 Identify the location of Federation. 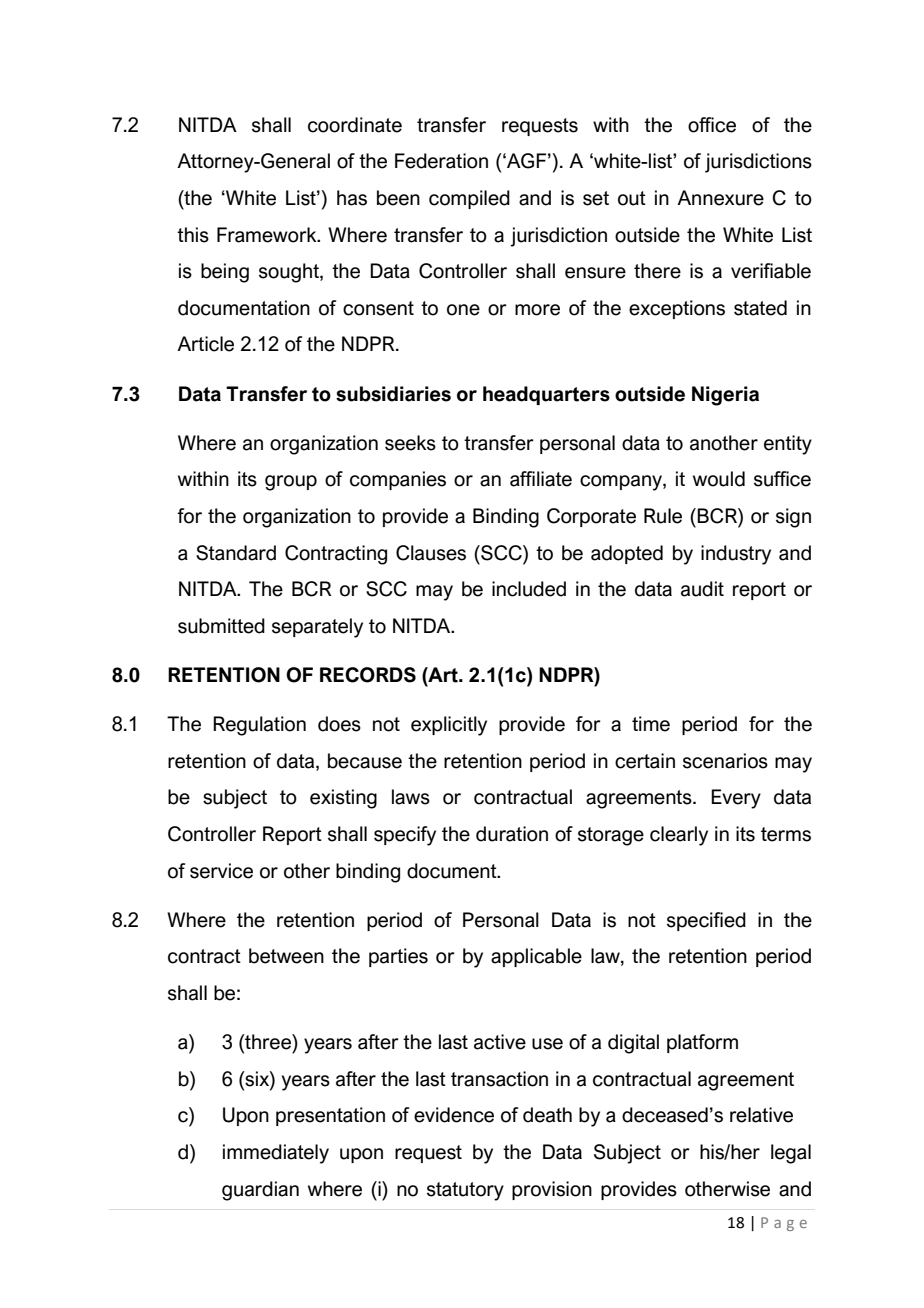
(441, 161).
